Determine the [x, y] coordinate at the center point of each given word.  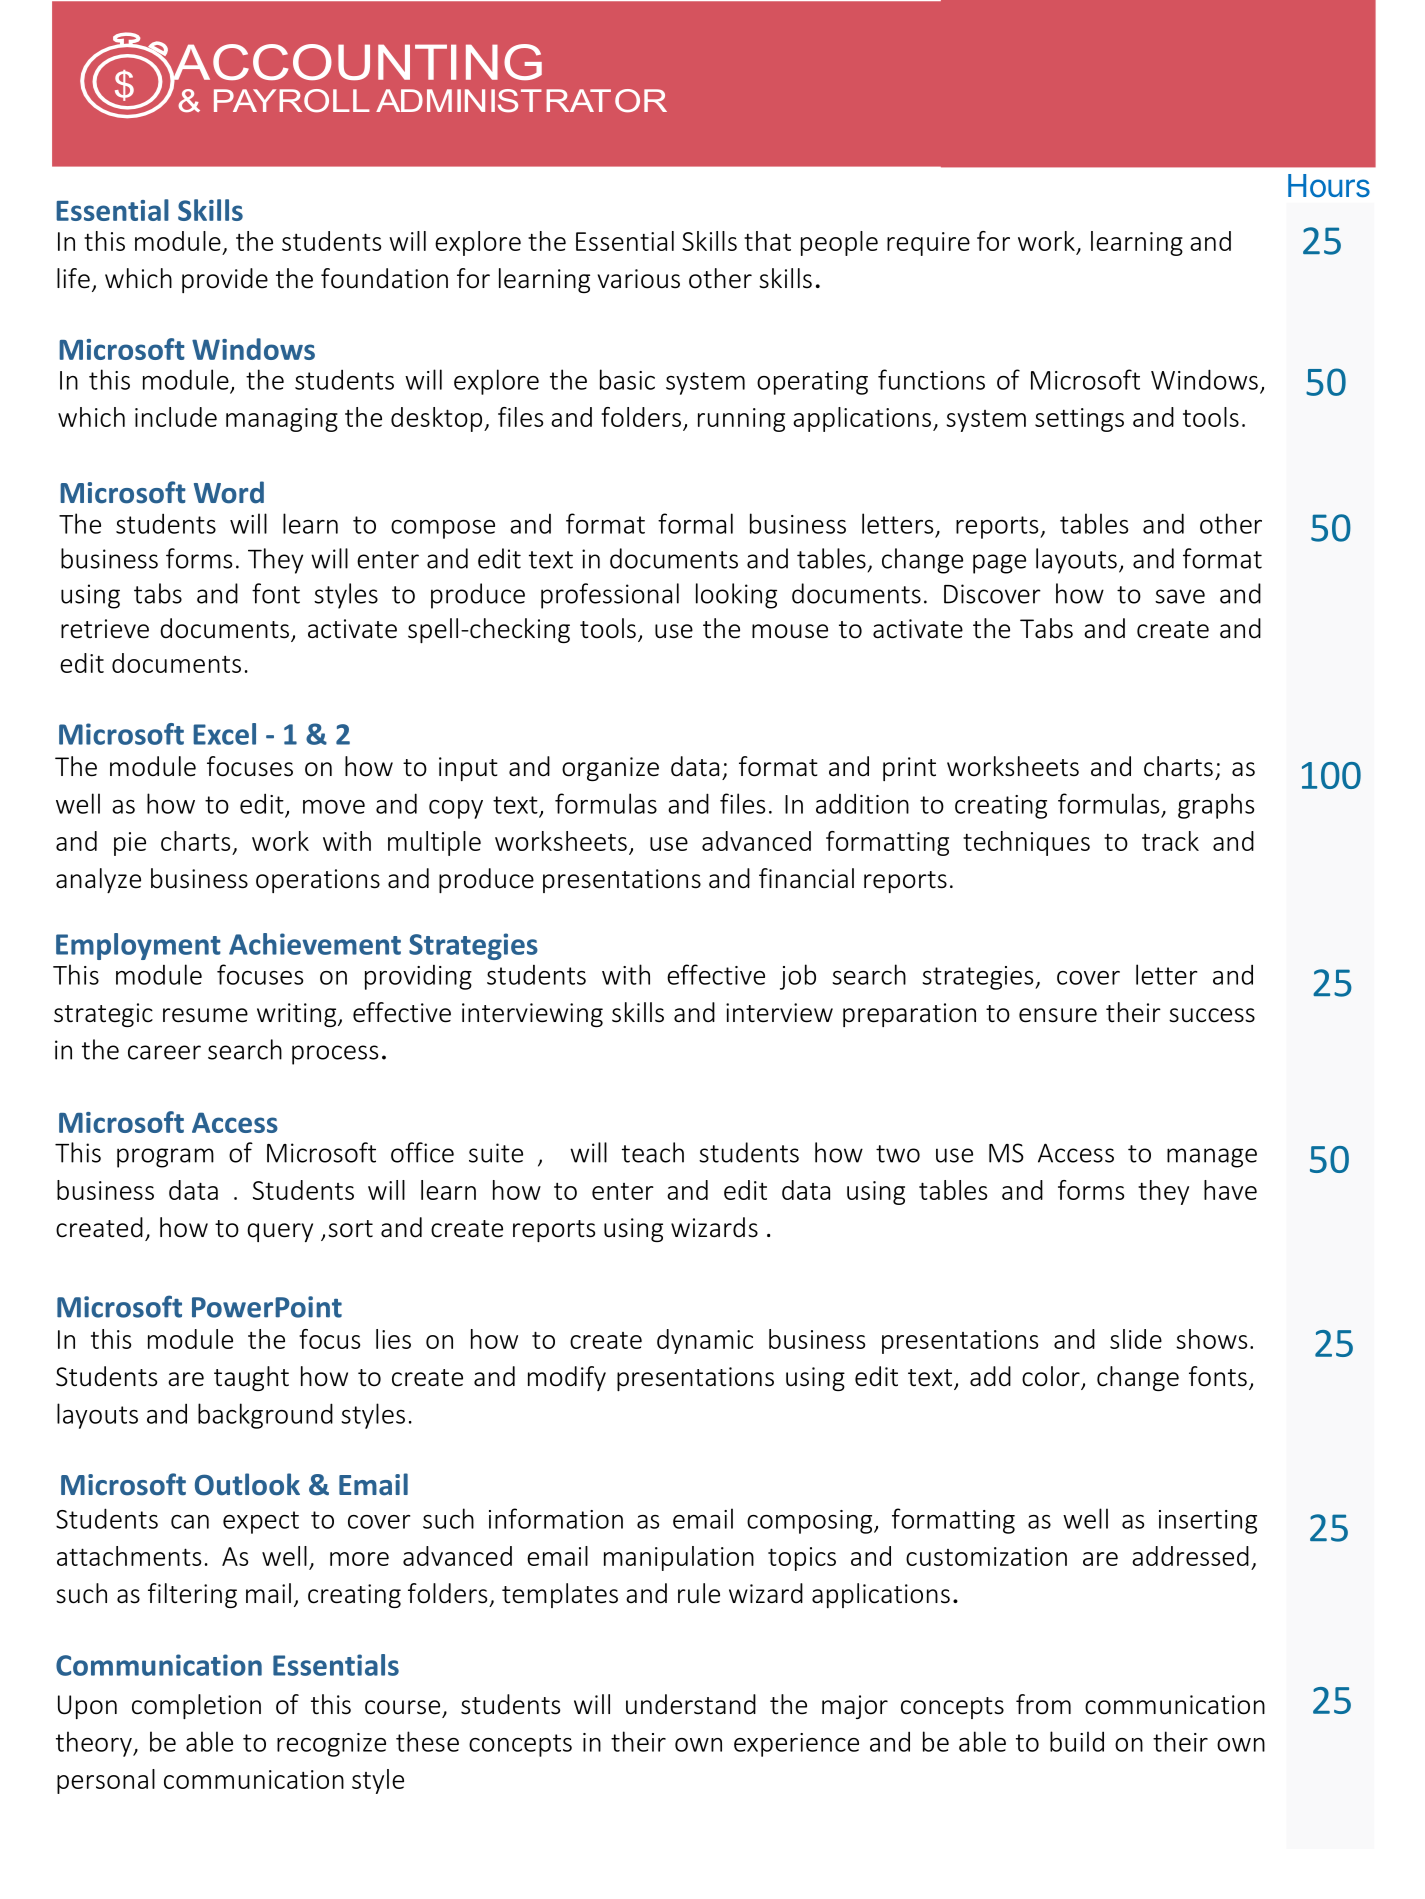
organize [610, 769]
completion [196, 1706]
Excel [224, 734]
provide [225, 280]
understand [691, 1704]
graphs [1216, 806]
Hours [1329, 186]
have [1230, 1190]
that [767, 241]
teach [653, 1152]
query [280, 1232]
